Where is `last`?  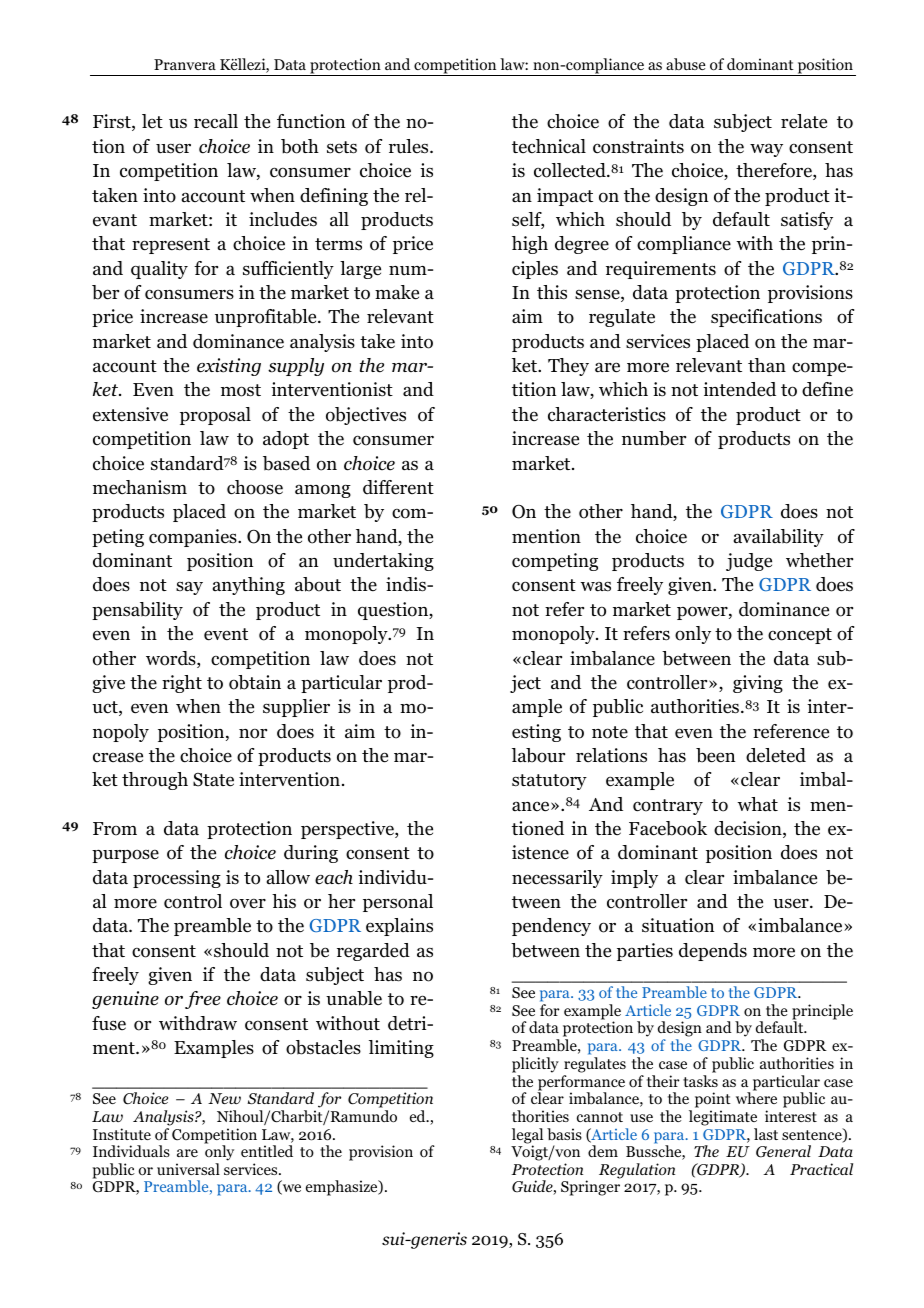 last is located at coordinates (766, 1134).
